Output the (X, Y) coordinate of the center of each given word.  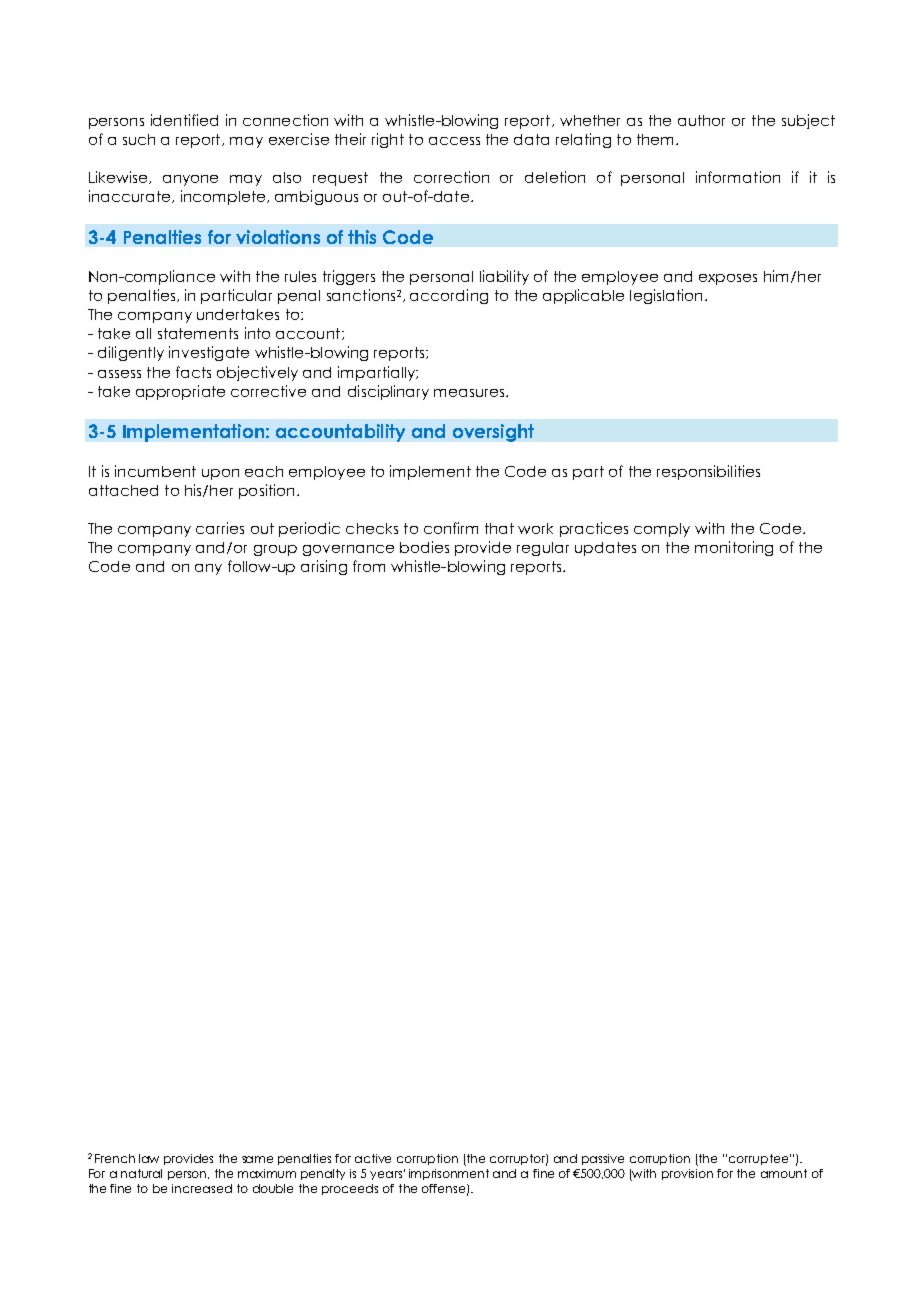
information (738, 177)
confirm (451, 528)
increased (202, 1188)
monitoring (734, 548)
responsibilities (708, 472)
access (454, 141)
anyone (190, 180)
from (369, 566)
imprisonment (449, 1174)
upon (220, 474)
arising (324, 567)
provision (687, 1174)
